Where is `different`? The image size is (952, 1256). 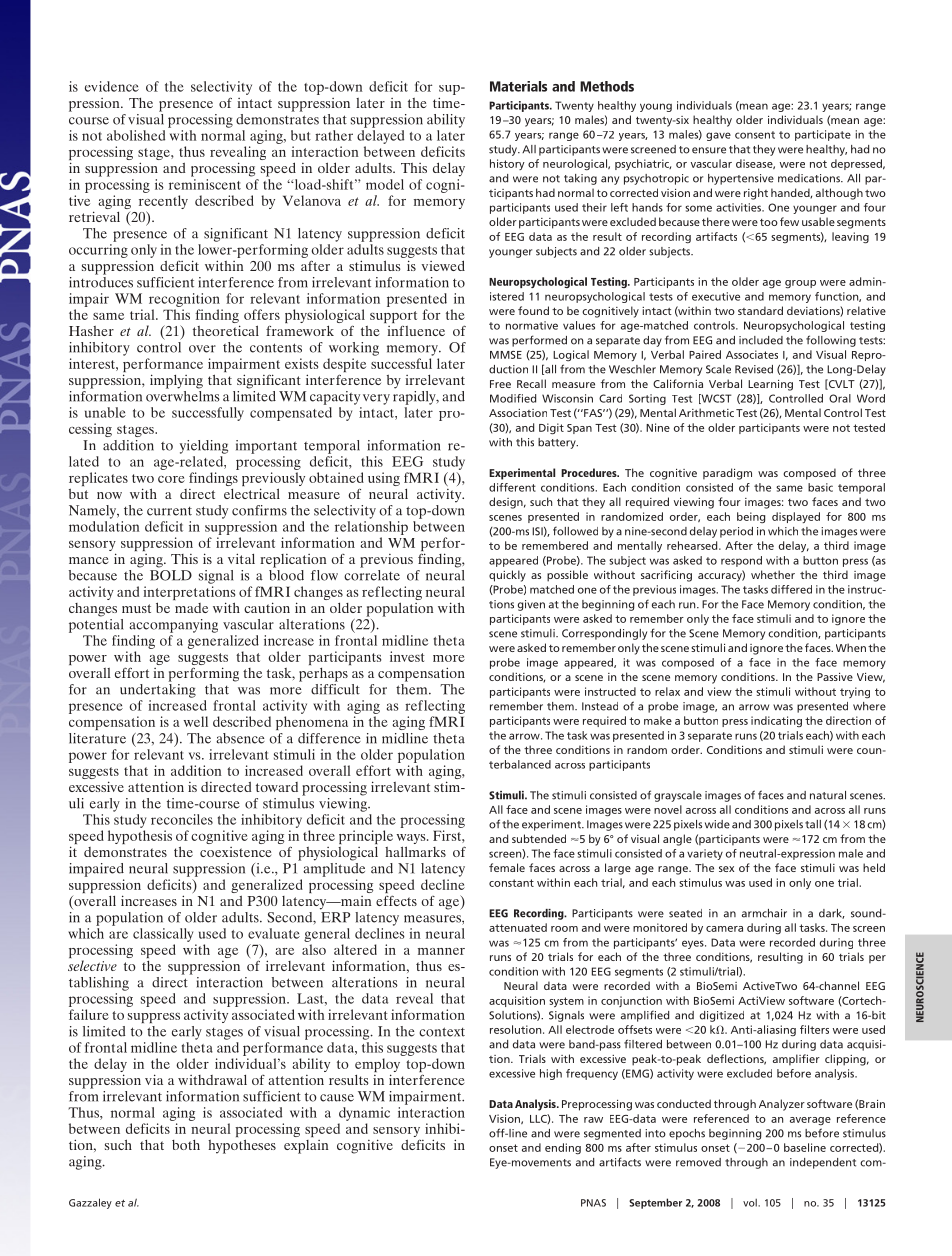
different is located at coordinates (512, 487).
